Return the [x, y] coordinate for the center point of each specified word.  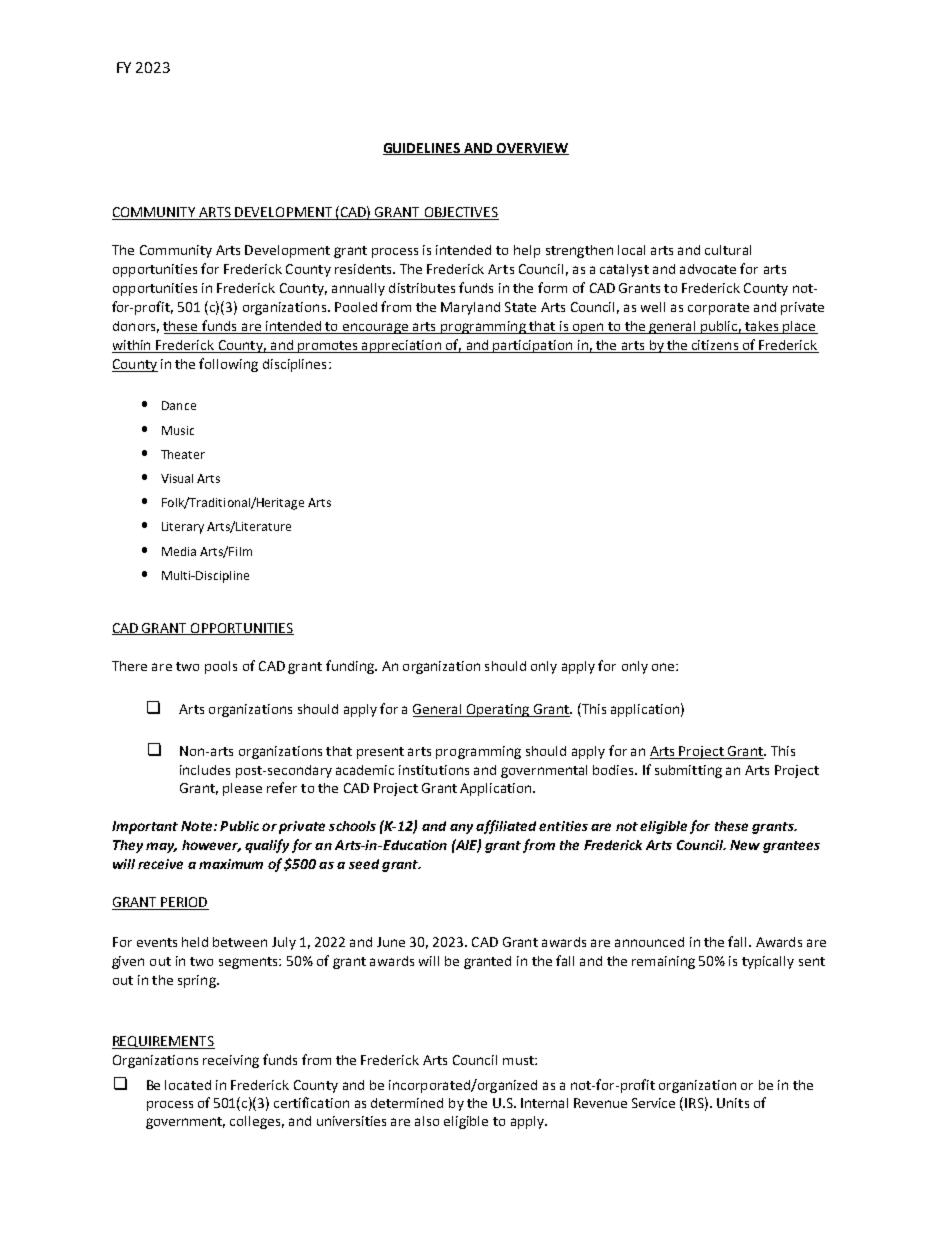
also [427, 1121]
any [461, 829]
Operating [498, 710]
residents [364, 269]
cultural [728, 250]
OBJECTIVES [460, 213]
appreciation [401, 346]
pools [221, 667]
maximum [231, 864]
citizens [715, 346]
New [745, 845]
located [188, 1085]
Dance [179, 405]
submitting [688, 771]
